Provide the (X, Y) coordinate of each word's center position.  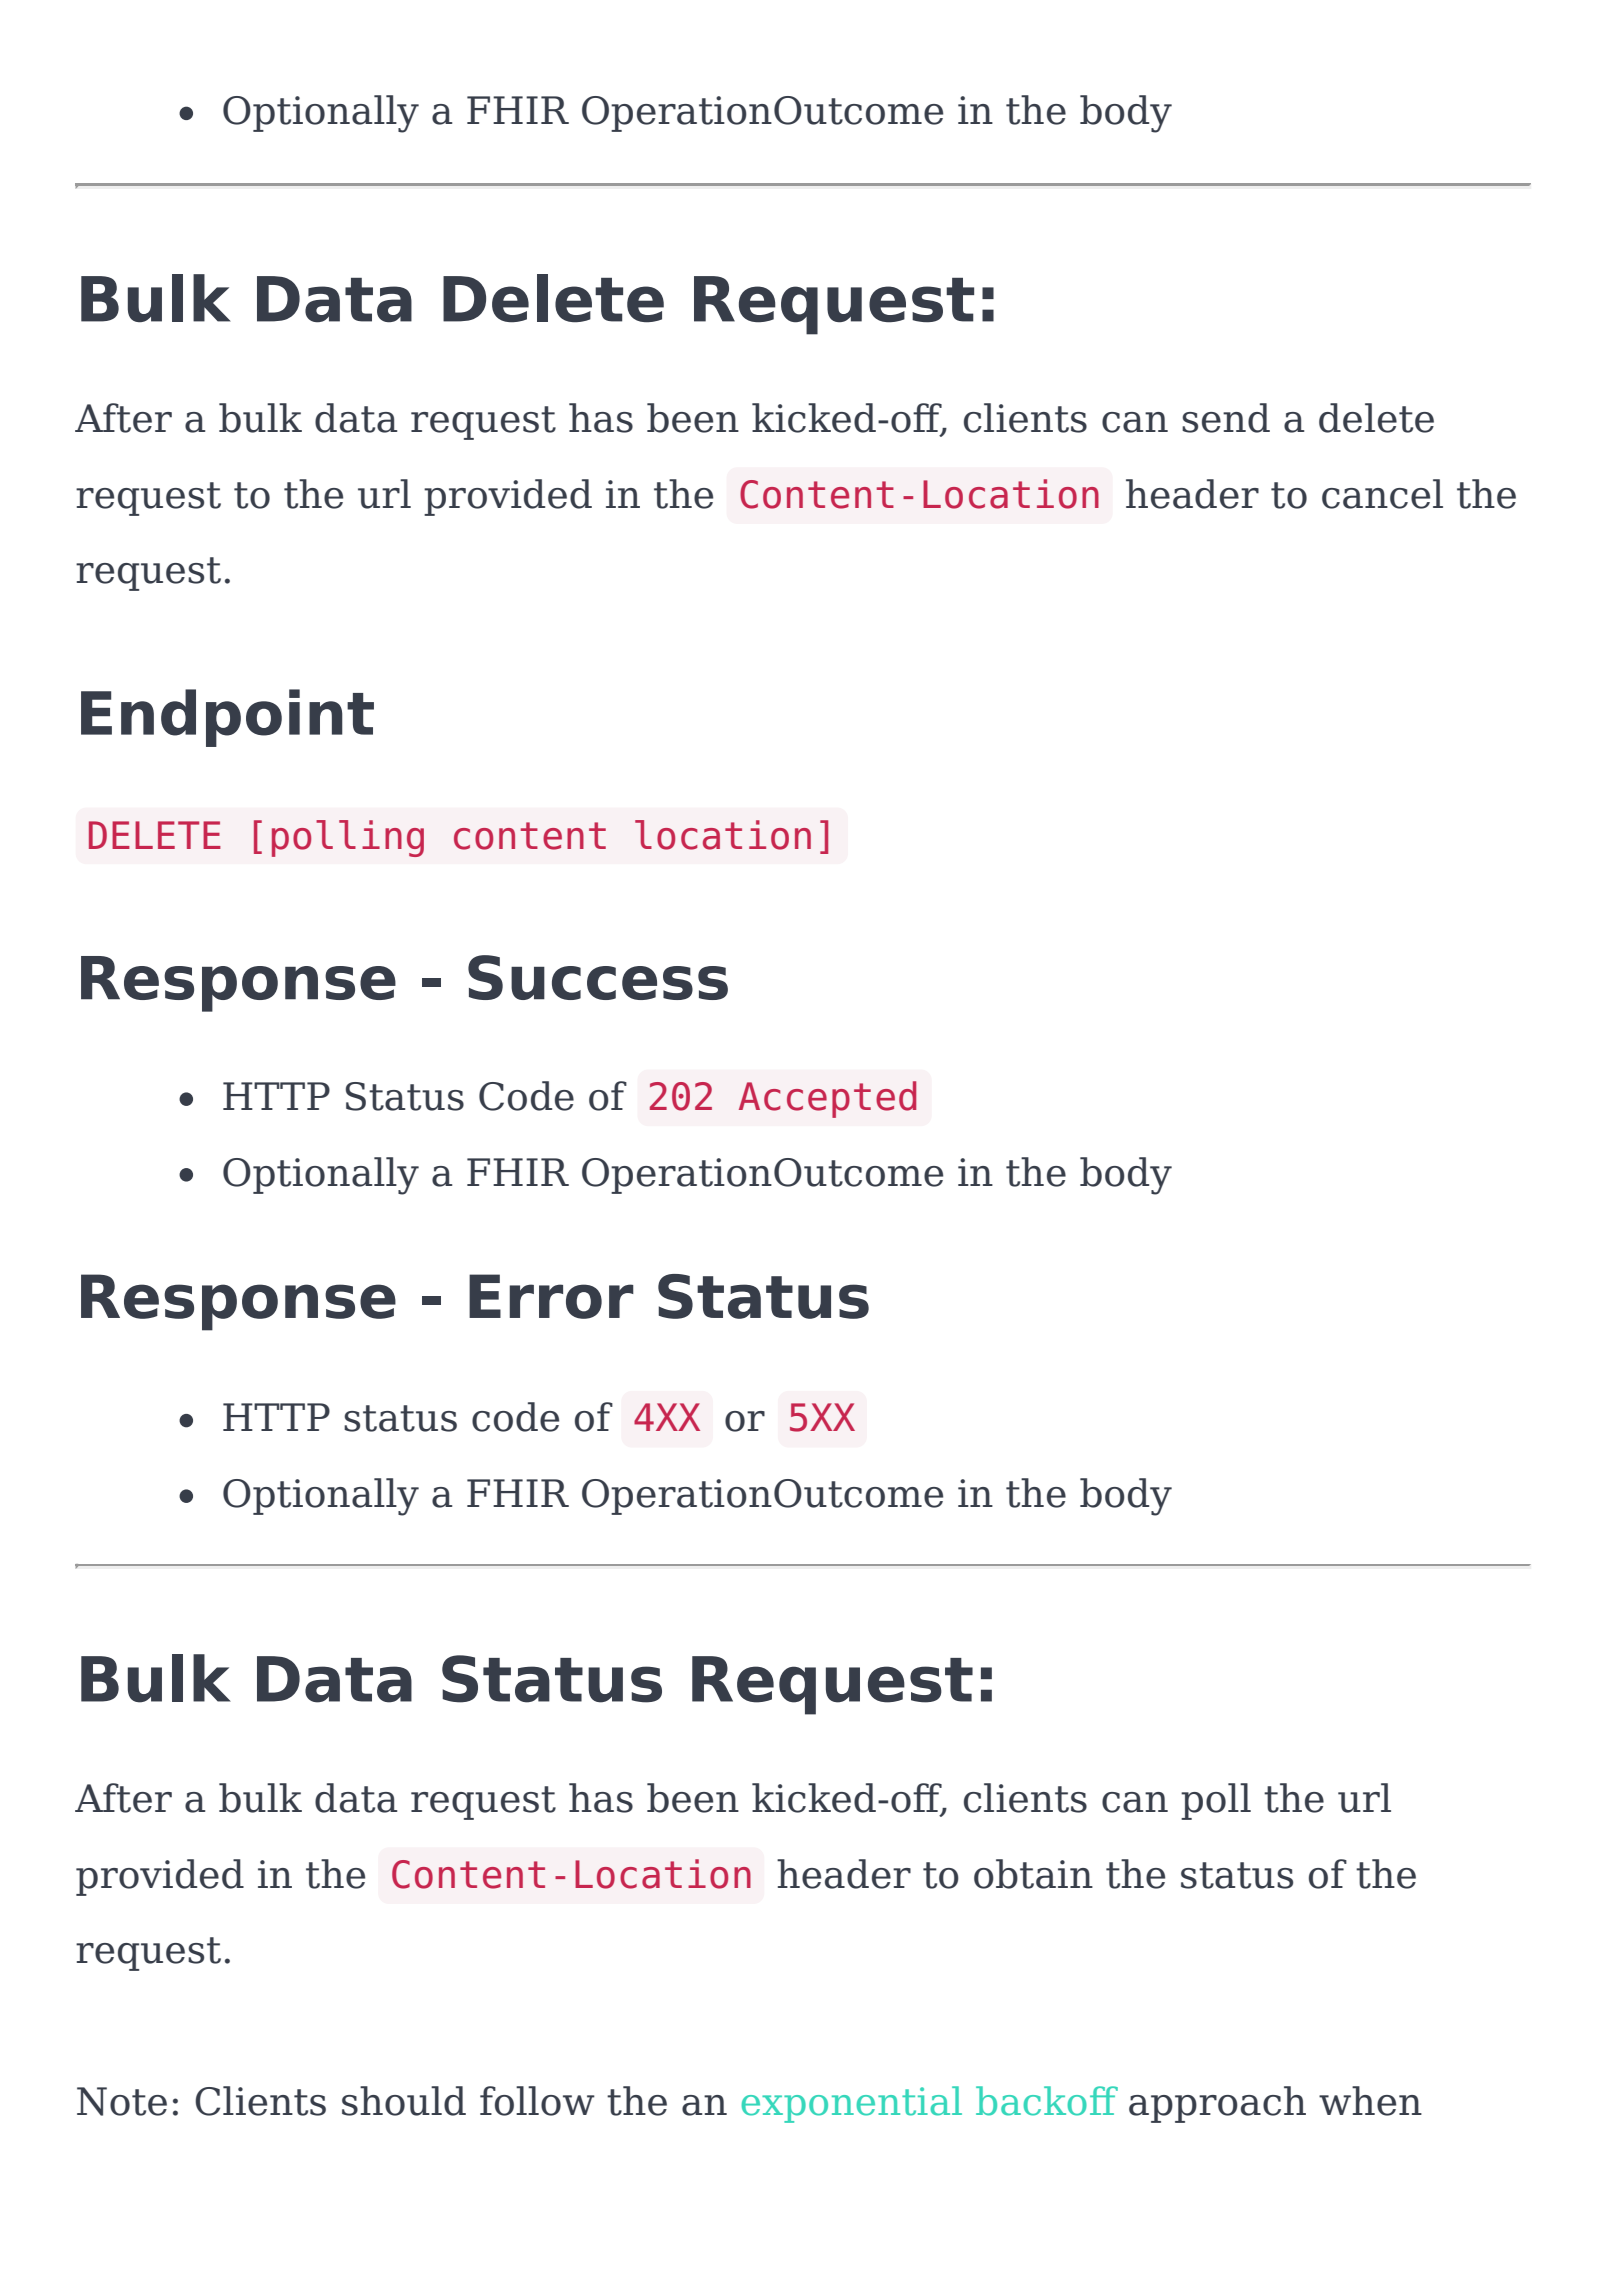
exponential (852, 2104)
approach (1217, 2104)
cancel (1382, 494)
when (1370, 2101)
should (404, 2101)
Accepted (827, 1099)
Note (122, 2101)
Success (598, 977)
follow (537, 2101)
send (1226, 418)
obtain (1033, 1874)
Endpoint (227, 718)
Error (551, 1296)
